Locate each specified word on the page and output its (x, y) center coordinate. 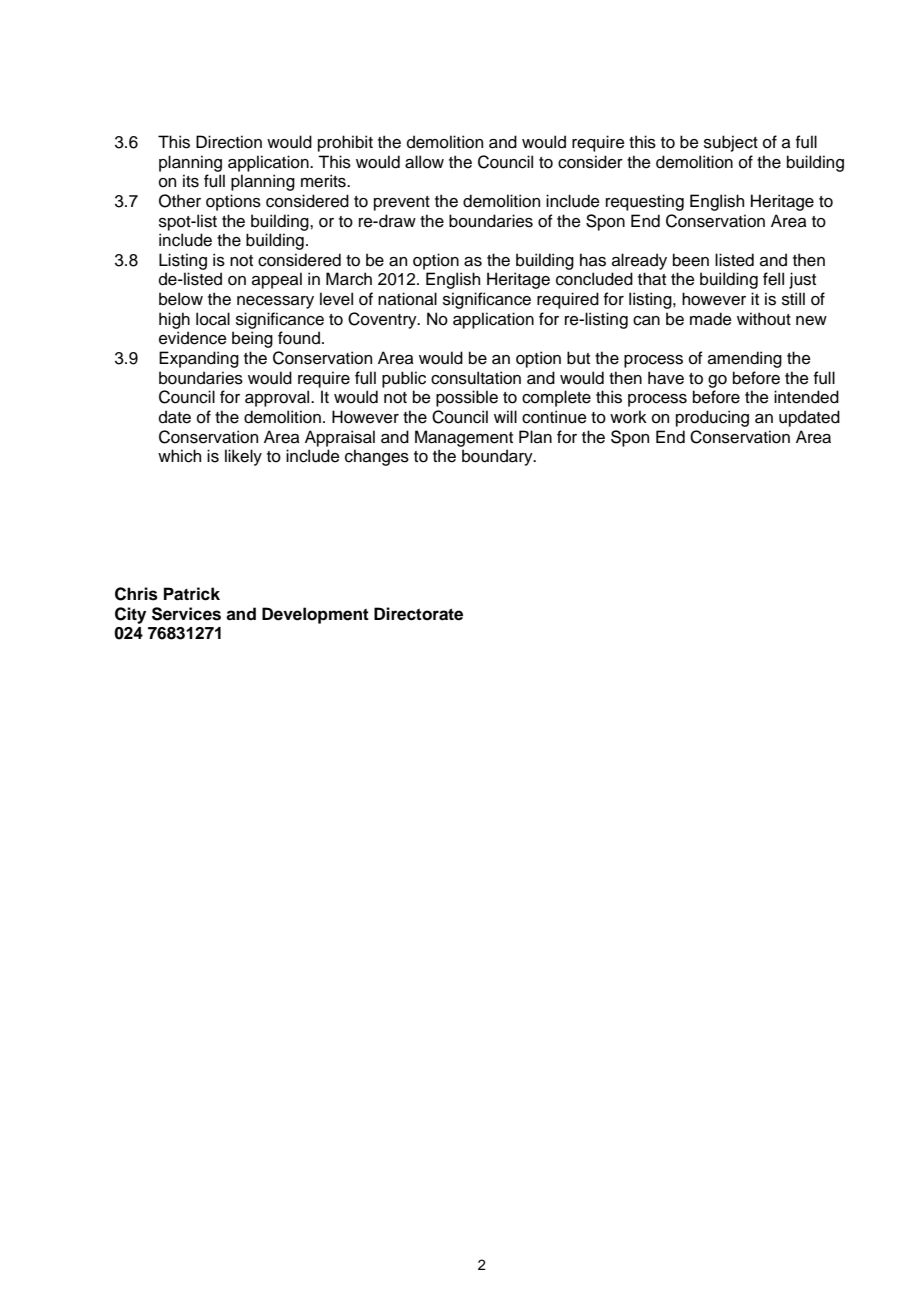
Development (315, 615)
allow (424, 162)
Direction (229, 142)
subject (731, 143)
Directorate (418, 614)
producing (712, 418)
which (179, 456)
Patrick (192, 594)
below (181, 299)
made (711, 319)
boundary (498, 457)
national (407, 299)
